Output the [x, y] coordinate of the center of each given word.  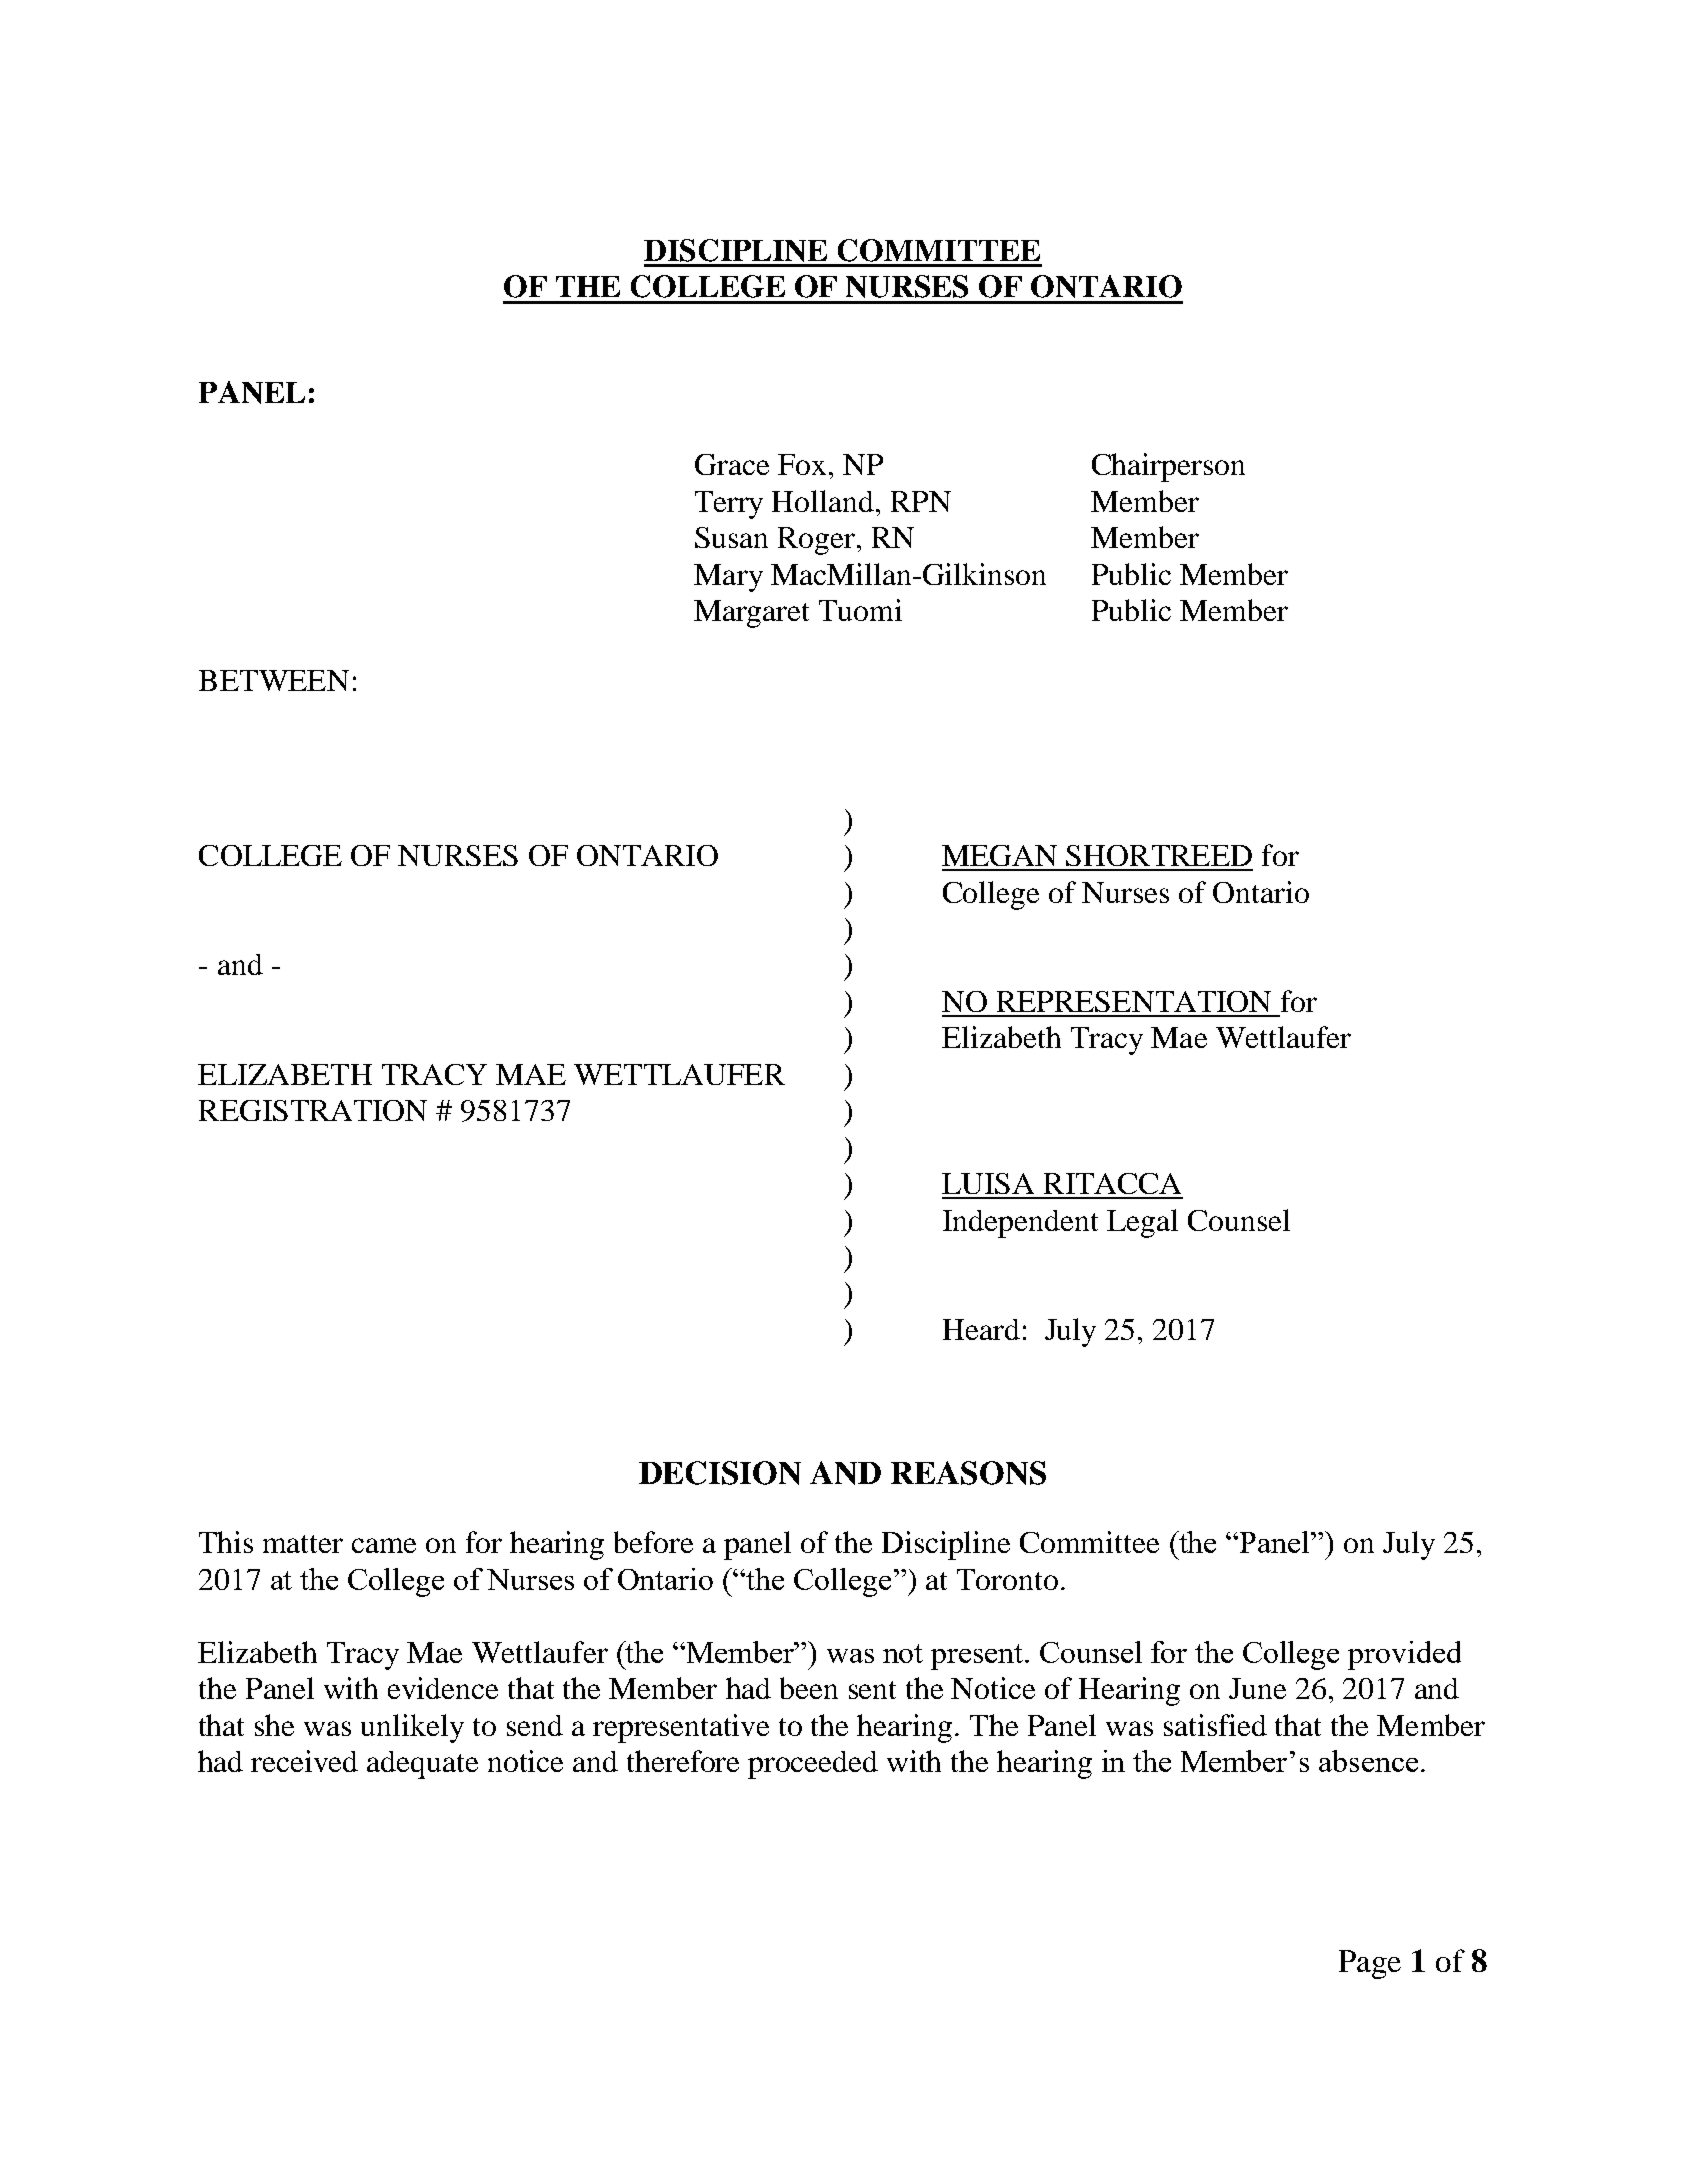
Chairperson [1168, 467]
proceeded [813, 1765]
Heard [981, 1329]
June [1257, 1688]
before [653, 1542]
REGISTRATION [313, 1110]
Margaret [751, 614]
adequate [422, 1765]
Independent [1020, 1224]
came [384, 1545]
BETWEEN [274, 680]
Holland [824, 501]
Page [1370, 1964]
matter [303, 1544]
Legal [1142, 1223]
